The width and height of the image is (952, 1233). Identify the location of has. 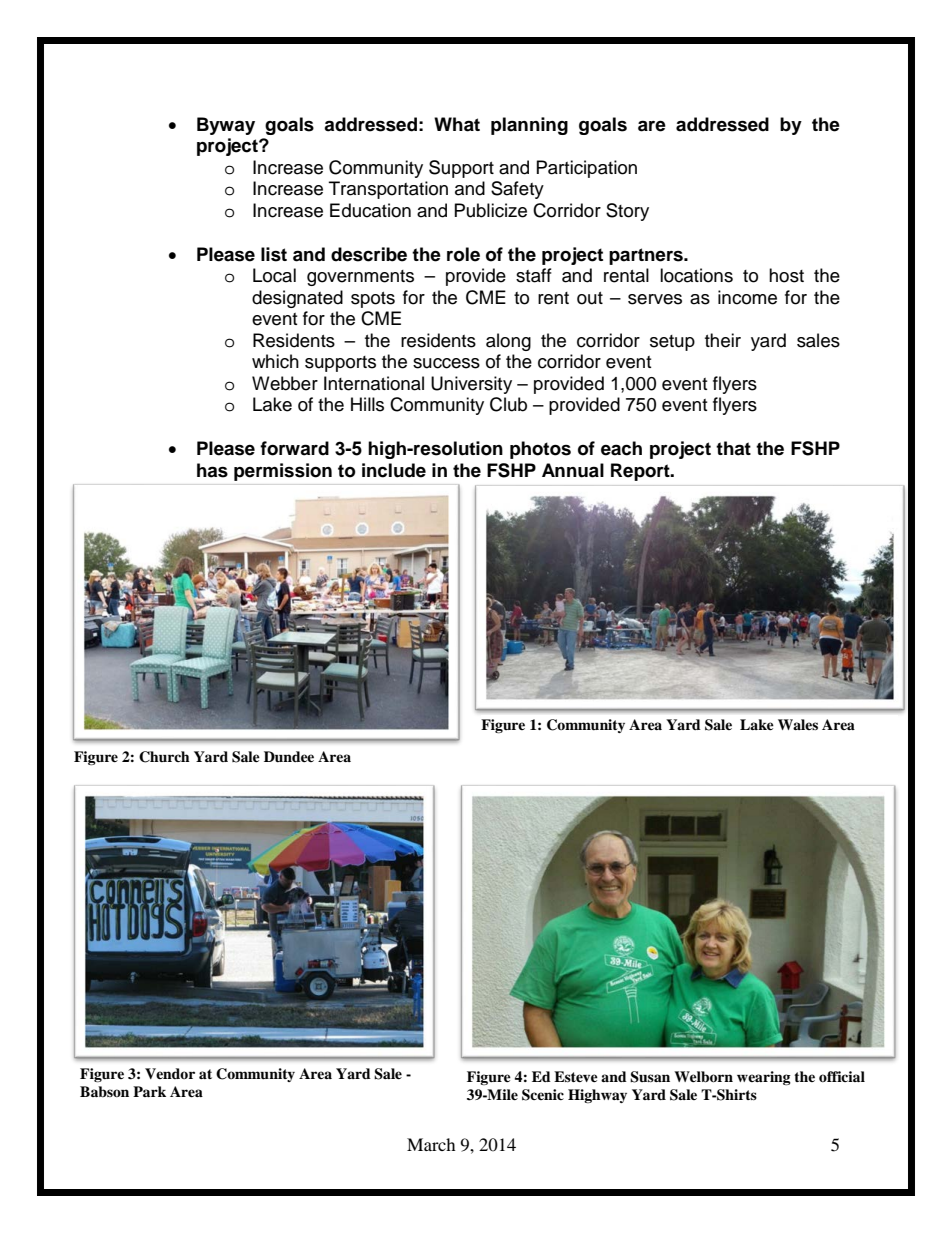
(212, 470).
